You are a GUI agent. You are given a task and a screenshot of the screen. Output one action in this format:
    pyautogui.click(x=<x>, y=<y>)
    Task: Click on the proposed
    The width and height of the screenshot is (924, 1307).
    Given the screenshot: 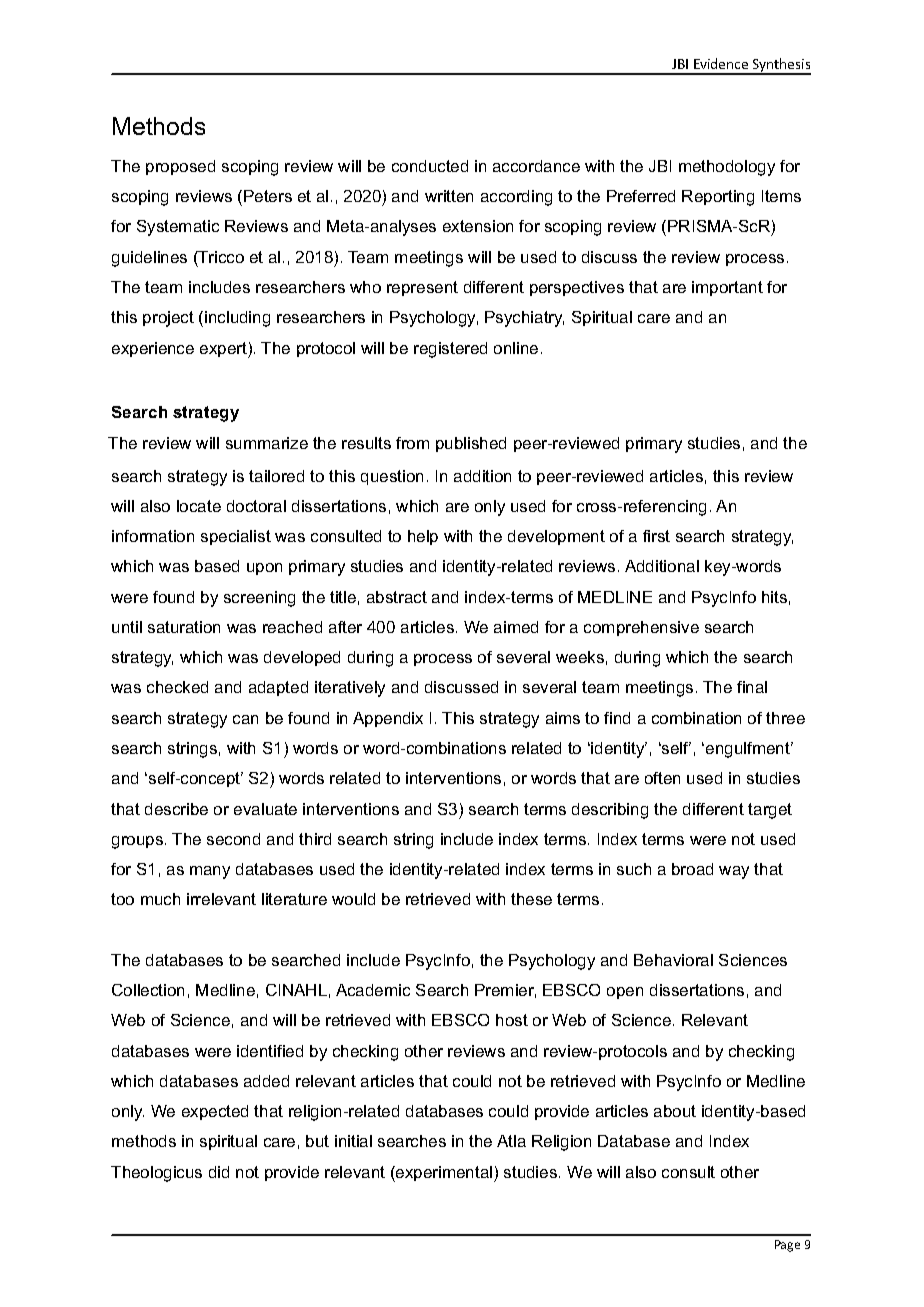 What is the action you would take?
    pyautogui.click(x=180, y=167)
